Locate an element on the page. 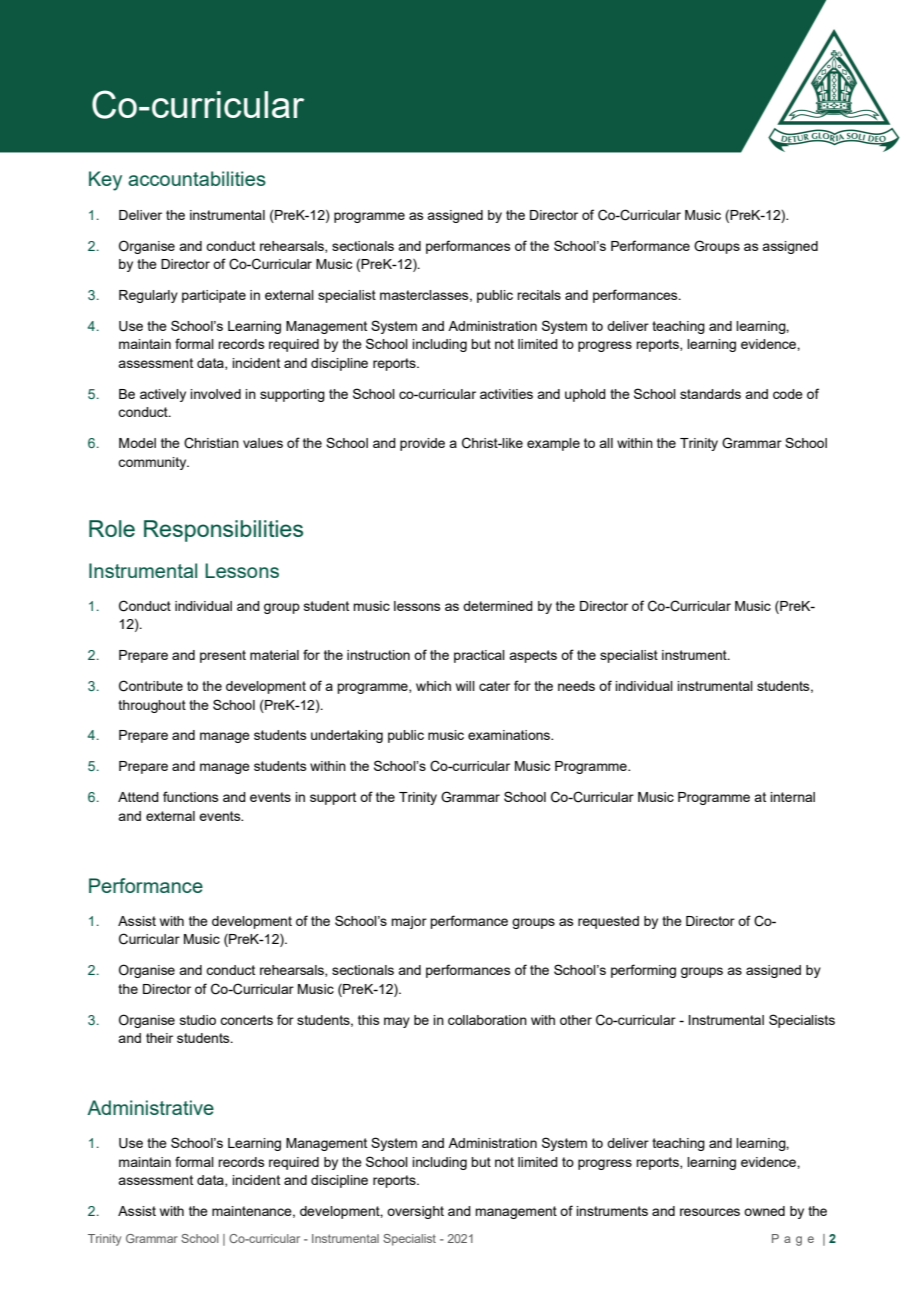 This image has height=1308, width=924. studio is located at coordinates (198, 1020).
